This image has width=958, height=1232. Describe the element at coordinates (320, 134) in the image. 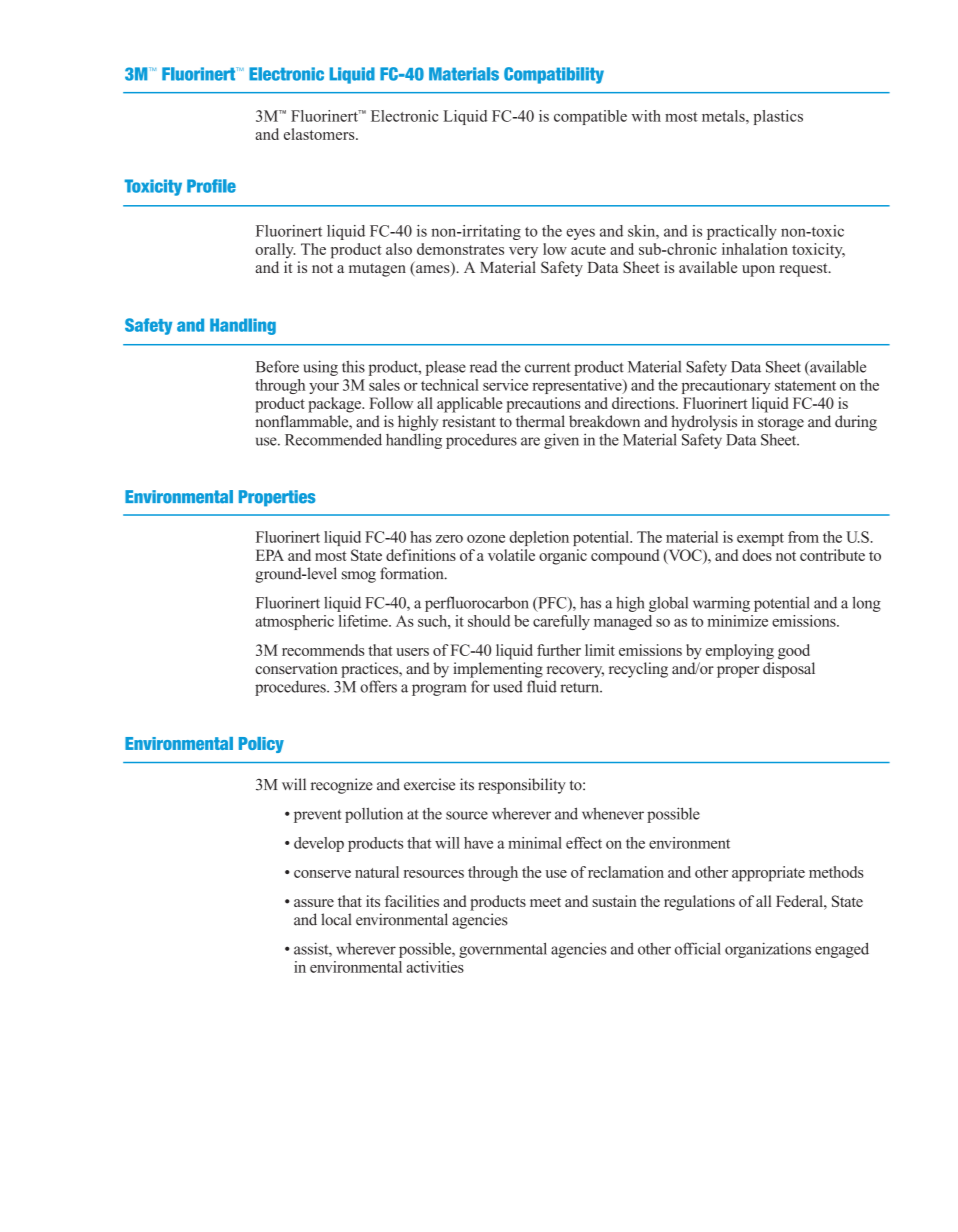

I see `elastomers` at that location.
